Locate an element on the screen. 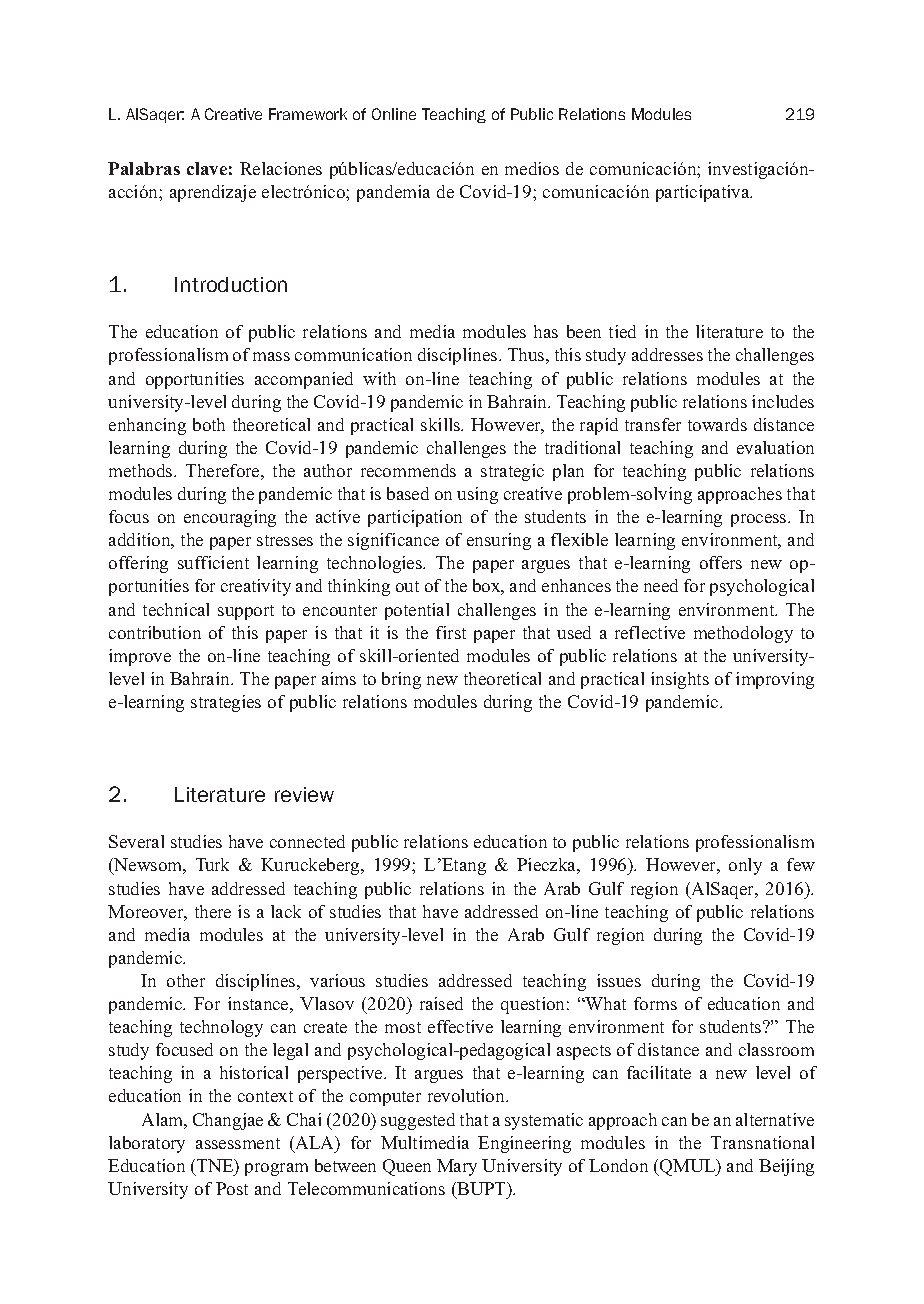 Image resolution: width=924 pixels, height=1304 pixels. other is located at coordinates (186, 980).
